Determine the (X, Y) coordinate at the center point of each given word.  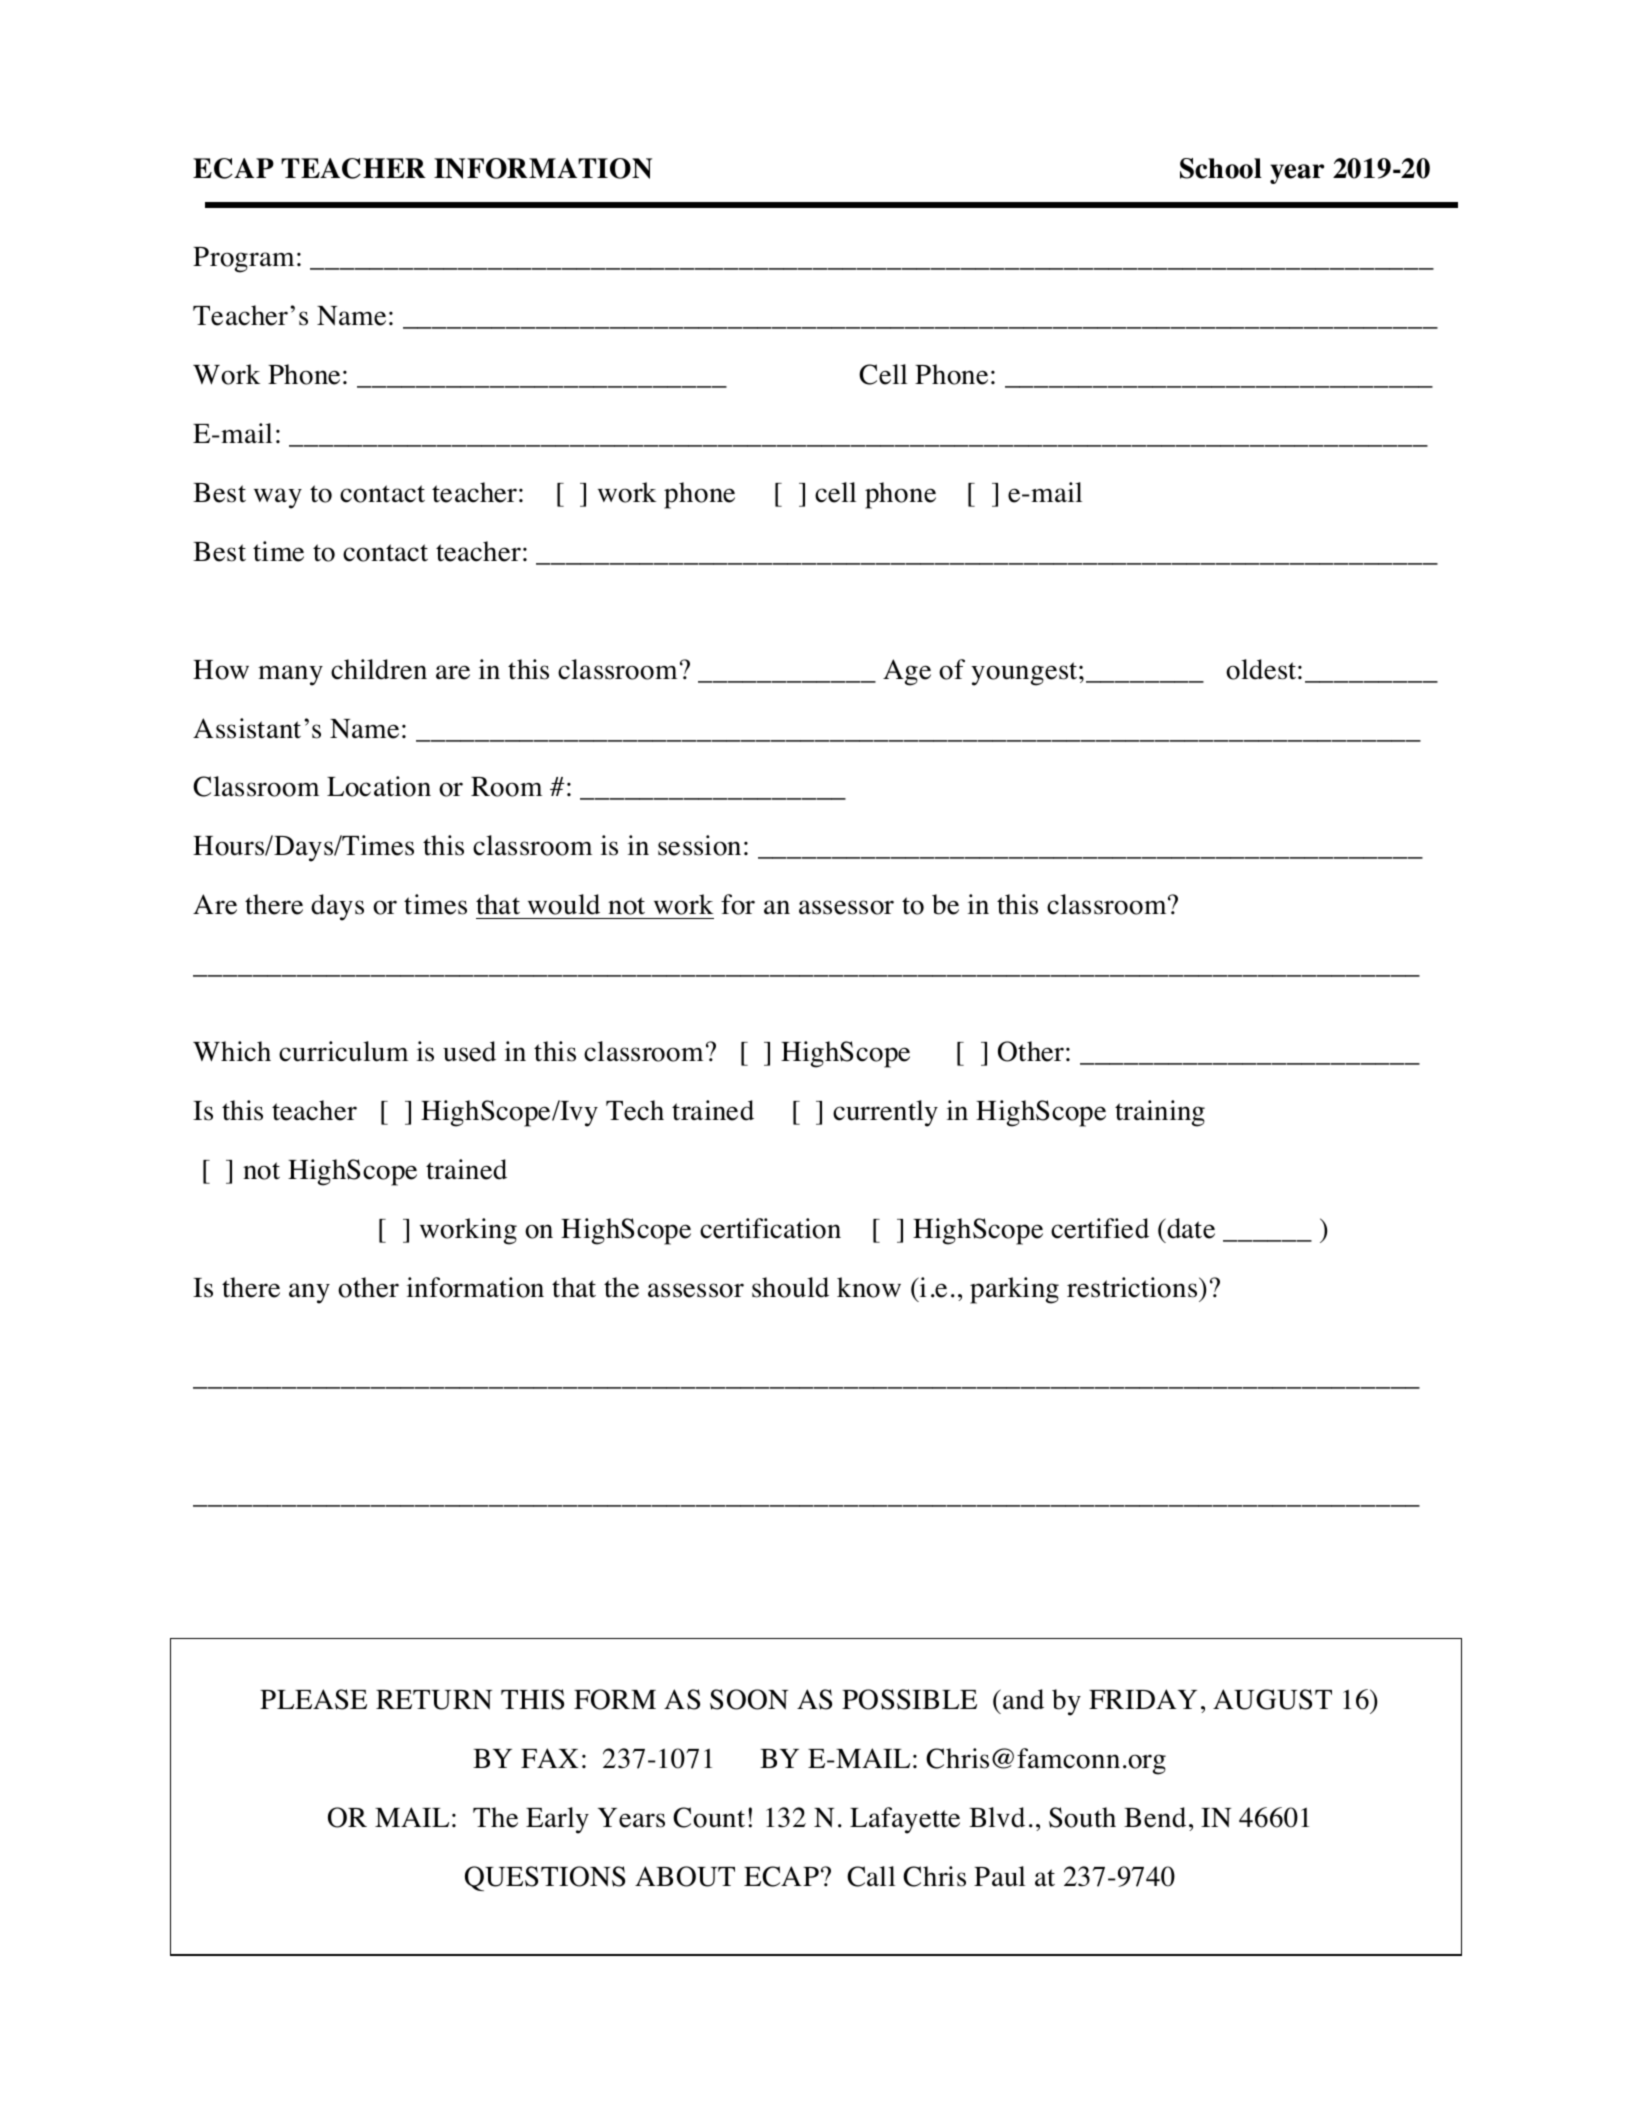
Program (243, 260)
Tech (635, 1110)
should (790, 1287)
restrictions (1133, 1287)
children (379, 669)
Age (907, 672)
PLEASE (313, 1699)
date (1190, 1228)
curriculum (343, 1051)
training (1160, 1113)
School (1221, 168)
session (699, 845)
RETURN (434, 1700)
